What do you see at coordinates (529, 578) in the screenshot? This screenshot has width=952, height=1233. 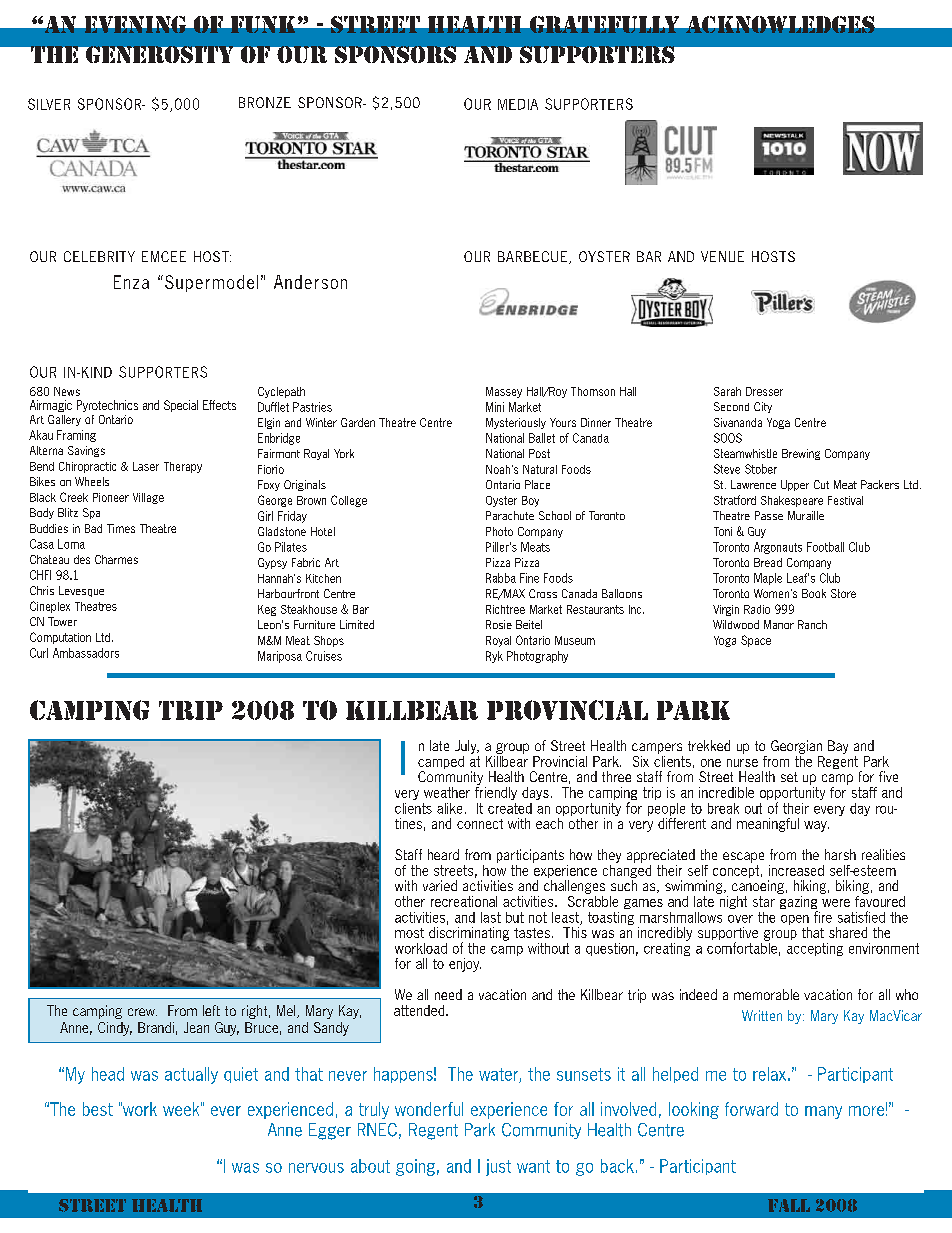 I see `Fine` at bounding box center [529, 578].
